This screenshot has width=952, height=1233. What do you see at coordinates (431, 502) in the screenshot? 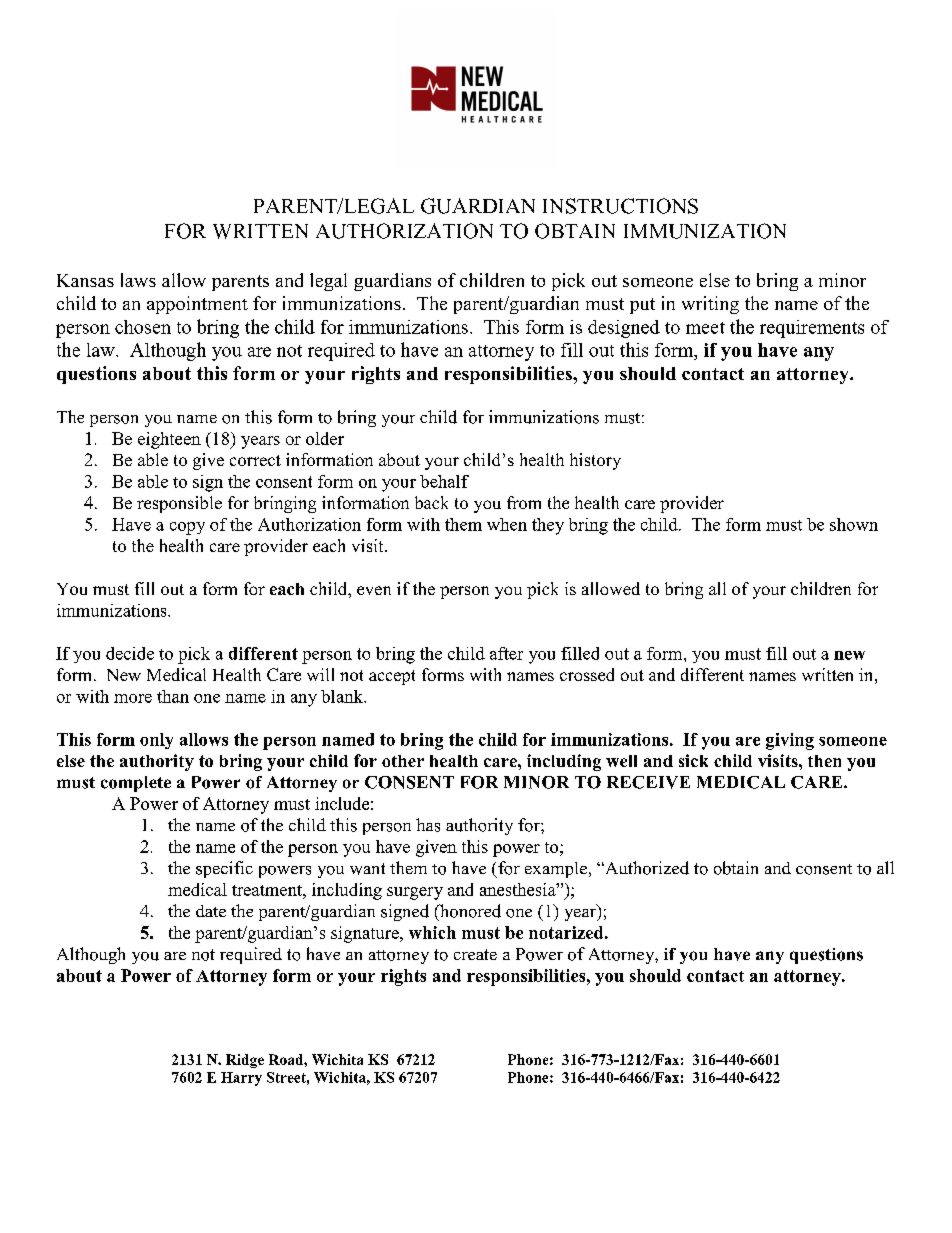
I see `back` at bounding box center [431, 502].
